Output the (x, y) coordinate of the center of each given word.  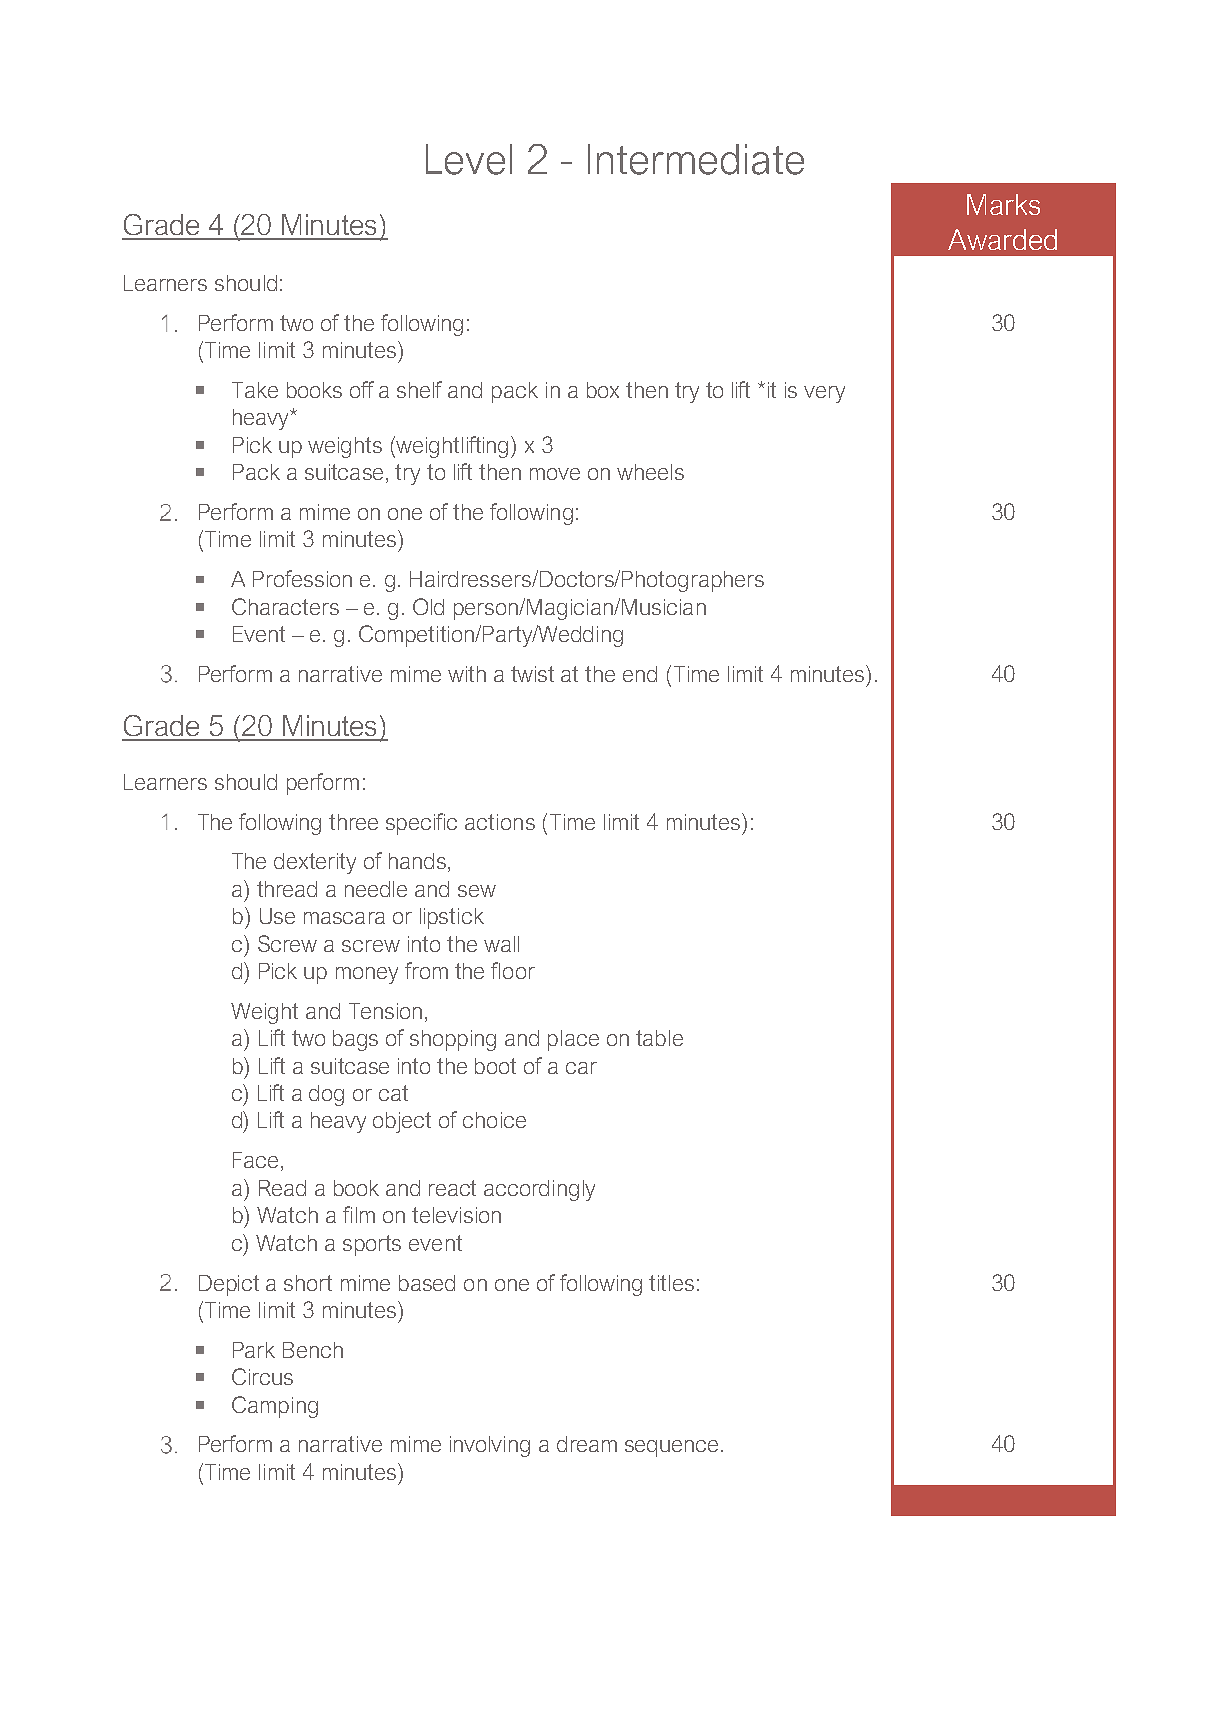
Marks (1003, 204)
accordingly (539, 1190)
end (640, 674)
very (824, 394)
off (362, 389)
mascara (344, 918)
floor (513, 970)
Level (469, 159)
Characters (285, 606)
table (659, 1038)
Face (255, 1160)
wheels (650, 472)
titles (671, 1283)
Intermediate (696, 159)
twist (532, 674)
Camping (275, 1407)
